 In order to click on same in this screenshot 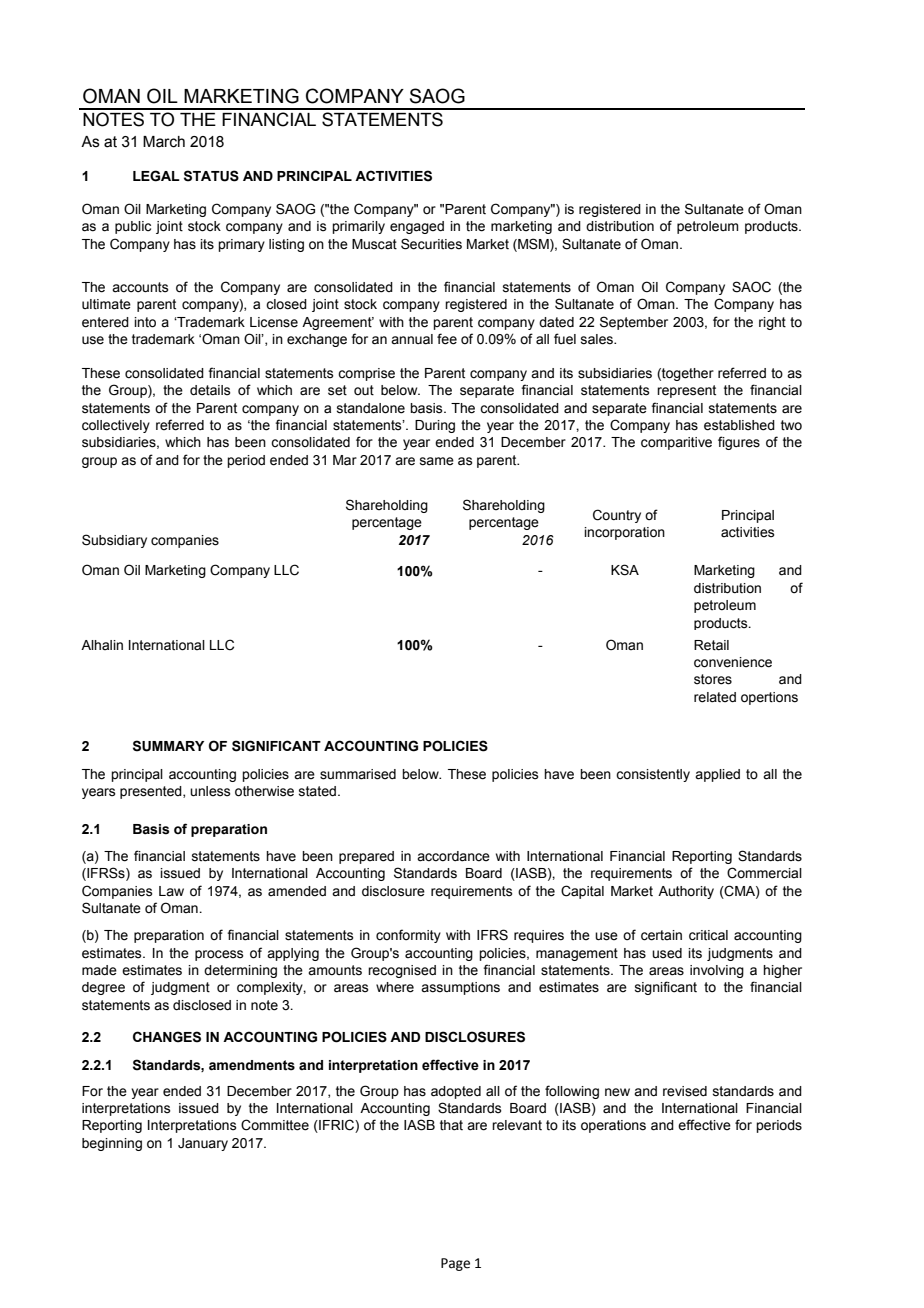, I will do `click(437, 461)`.
